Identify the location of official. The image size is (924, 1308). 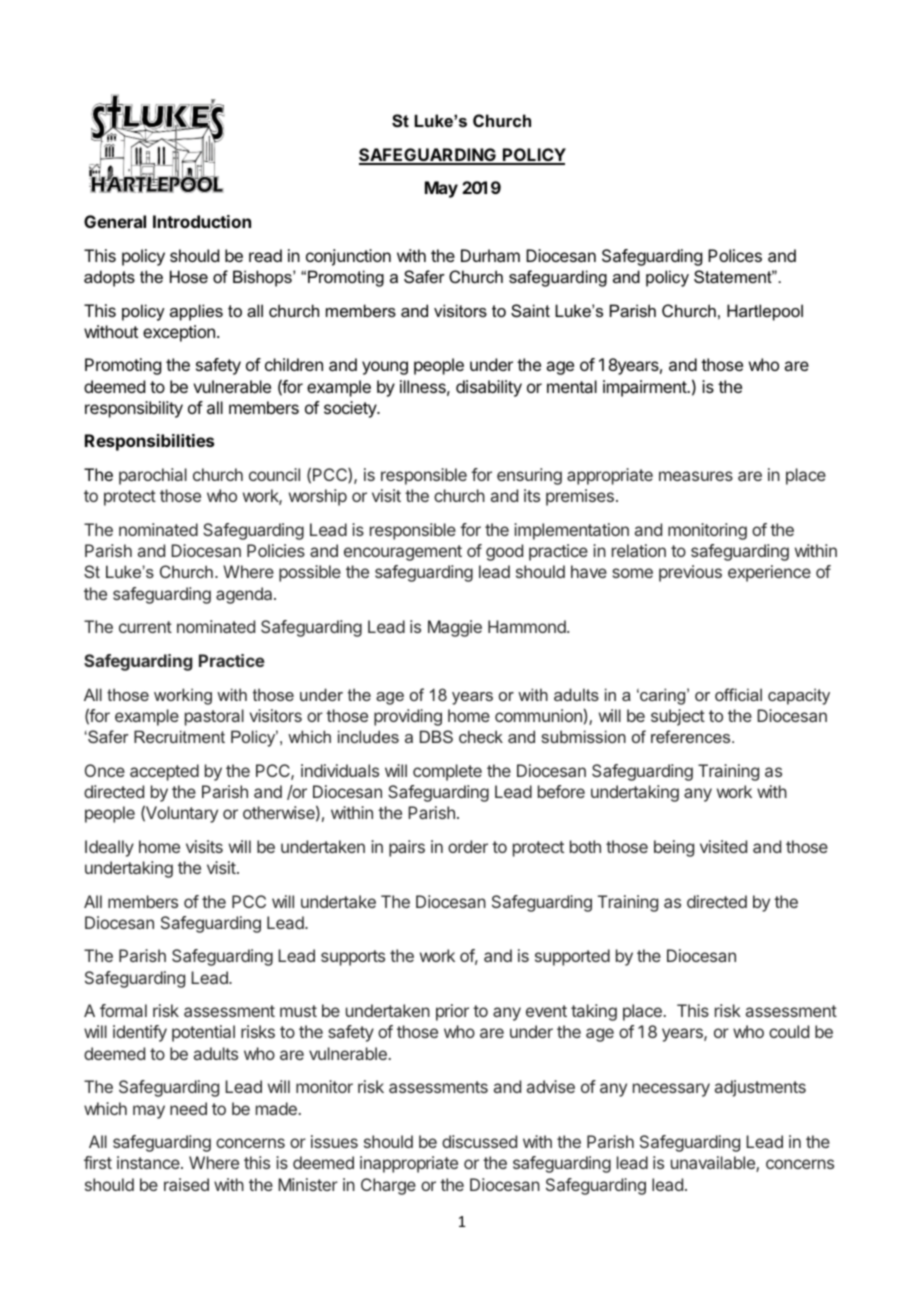
(738, 694).
